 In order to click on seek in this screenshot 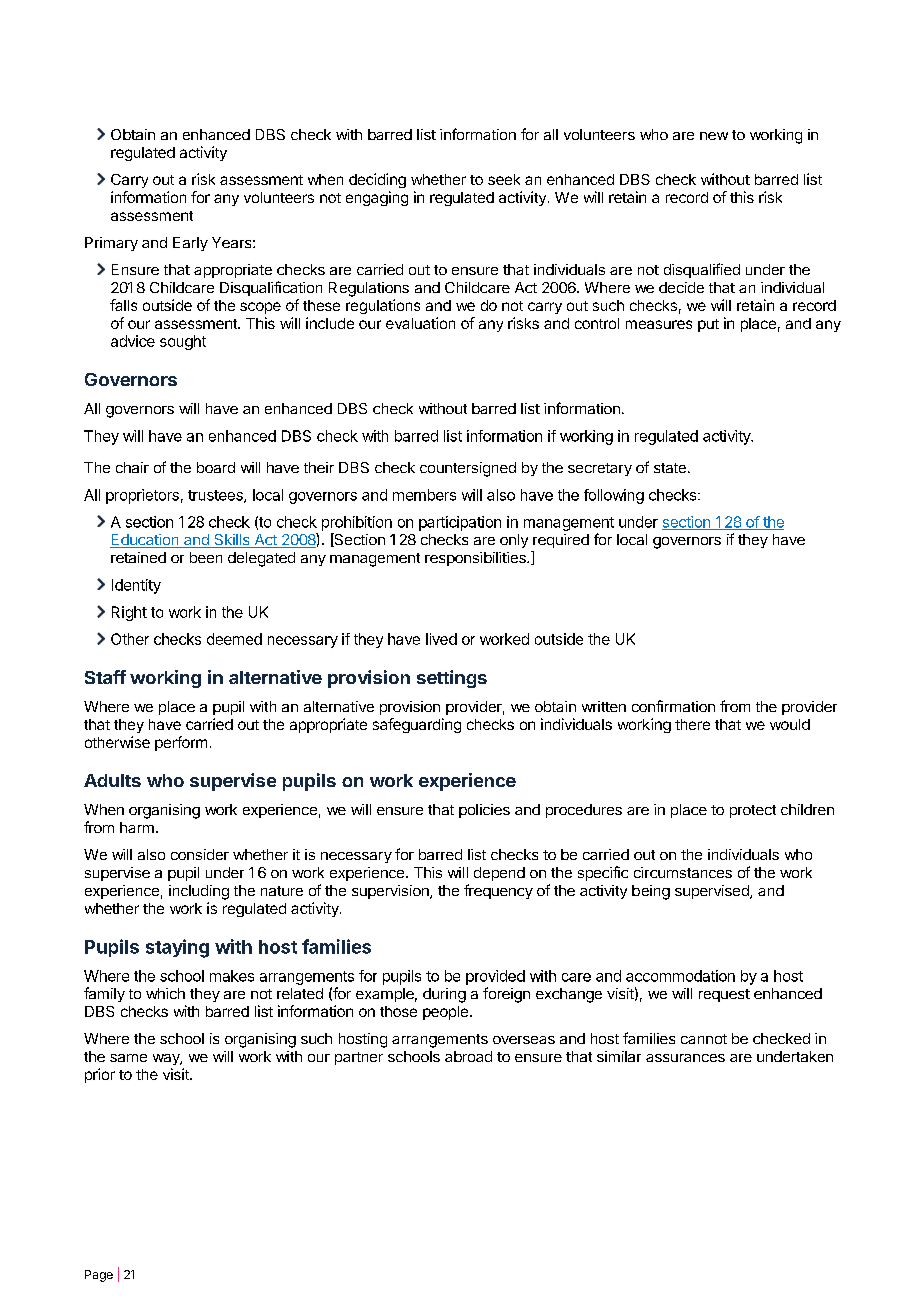, I will do `click(504, 179)`.
